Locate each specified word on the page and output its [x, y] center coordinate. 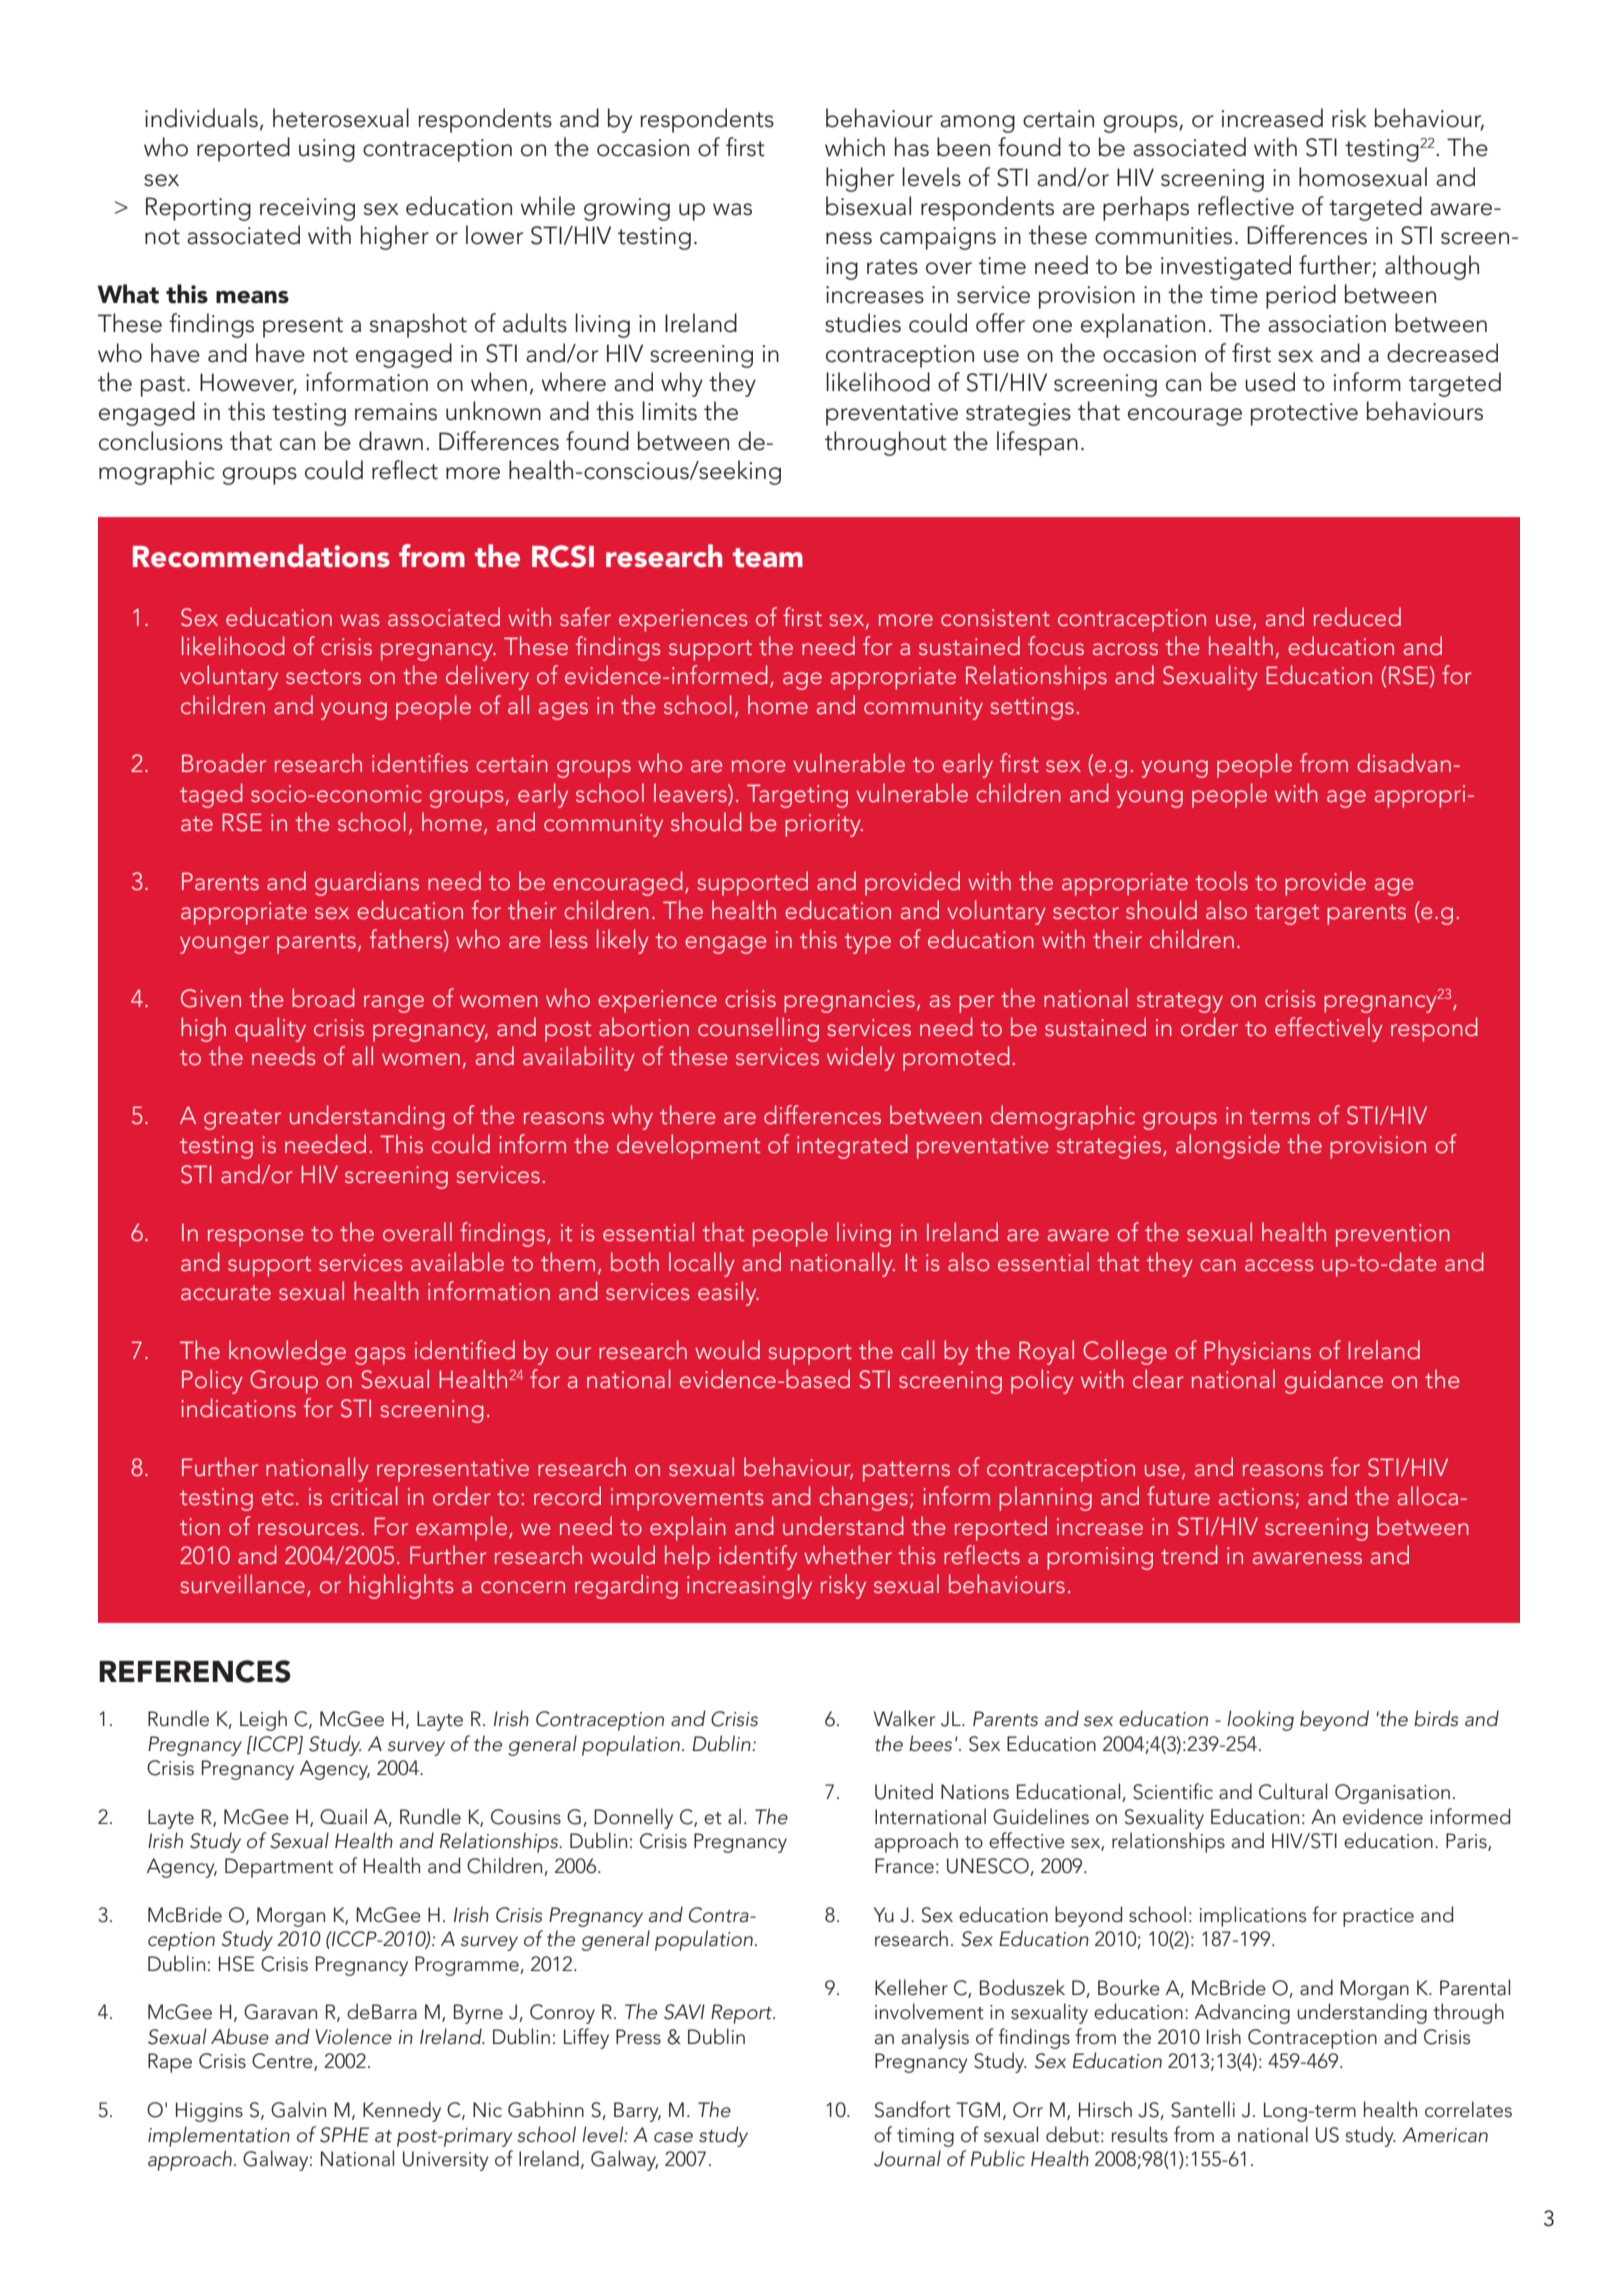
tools [1221, 880]
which [855, 147]
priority [824, 825]
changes [863, 1498]
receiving [307, 209]
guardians [367, 883]
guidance [1334, 1381]
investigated [1226, 267]
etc [279, 1497]
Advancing [1242, 2013]
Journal [907, 2158]
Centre [283, 2062]
